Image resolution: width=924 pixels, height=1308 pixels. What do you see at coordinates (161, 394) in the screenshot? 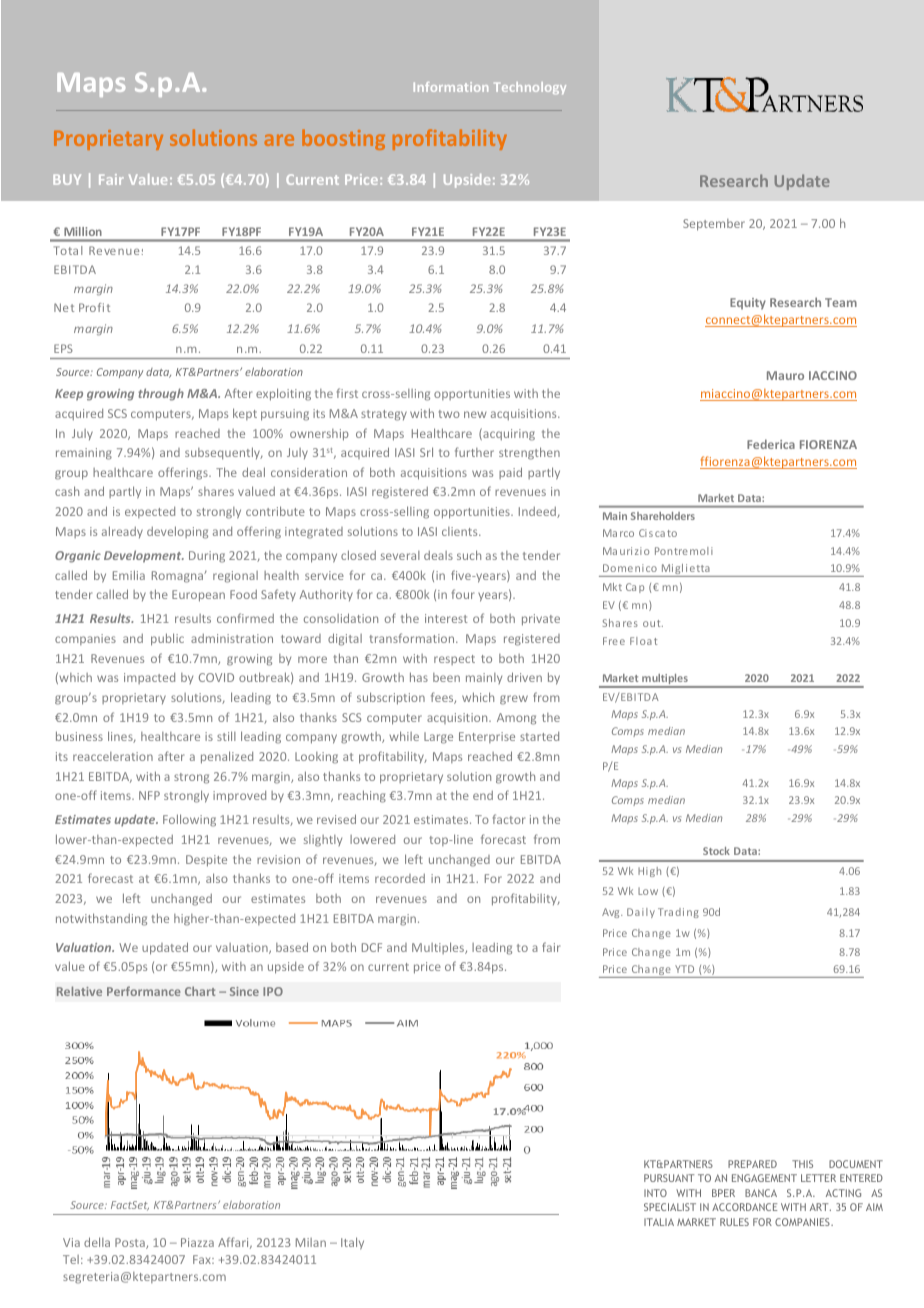
I see `through` at bounding box center [161, 394].
